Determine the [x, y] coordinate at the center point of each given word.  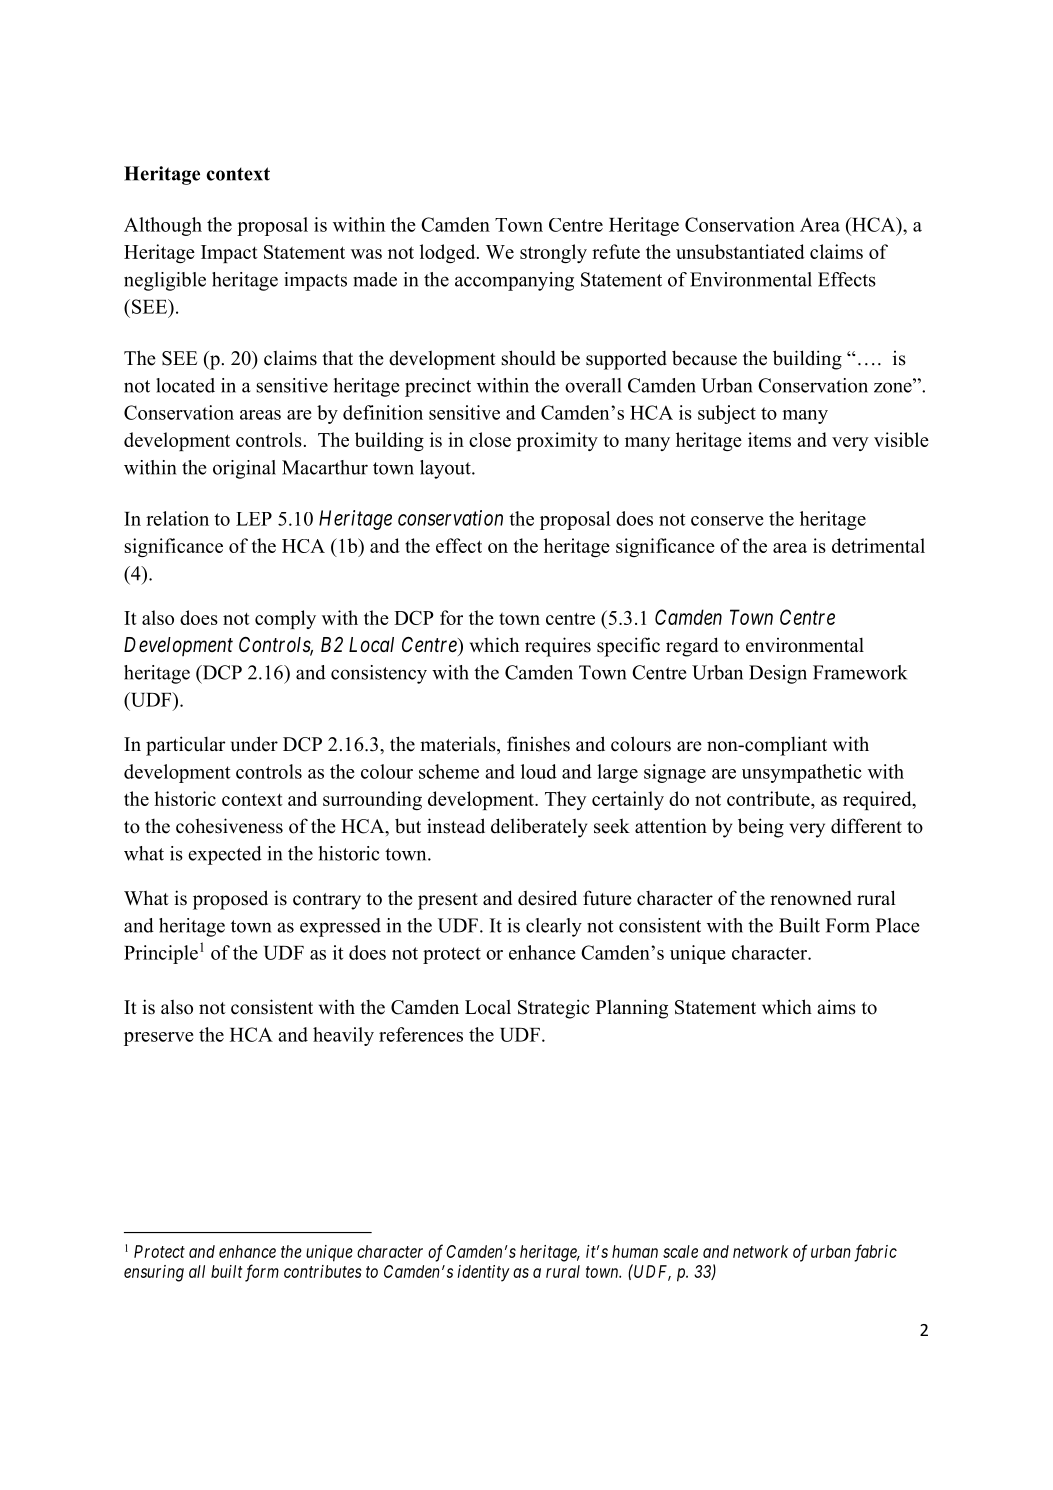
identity [484, 1273]
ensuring [154, 1273]
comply [285, 619]
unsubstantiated [740, 251]
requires [558, 647]
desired [547, 898]
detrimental [878, 545]
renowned [811, 898]
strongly [553, 253]
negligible [165, 281]
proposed [230, 900]
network [760, 1251]
